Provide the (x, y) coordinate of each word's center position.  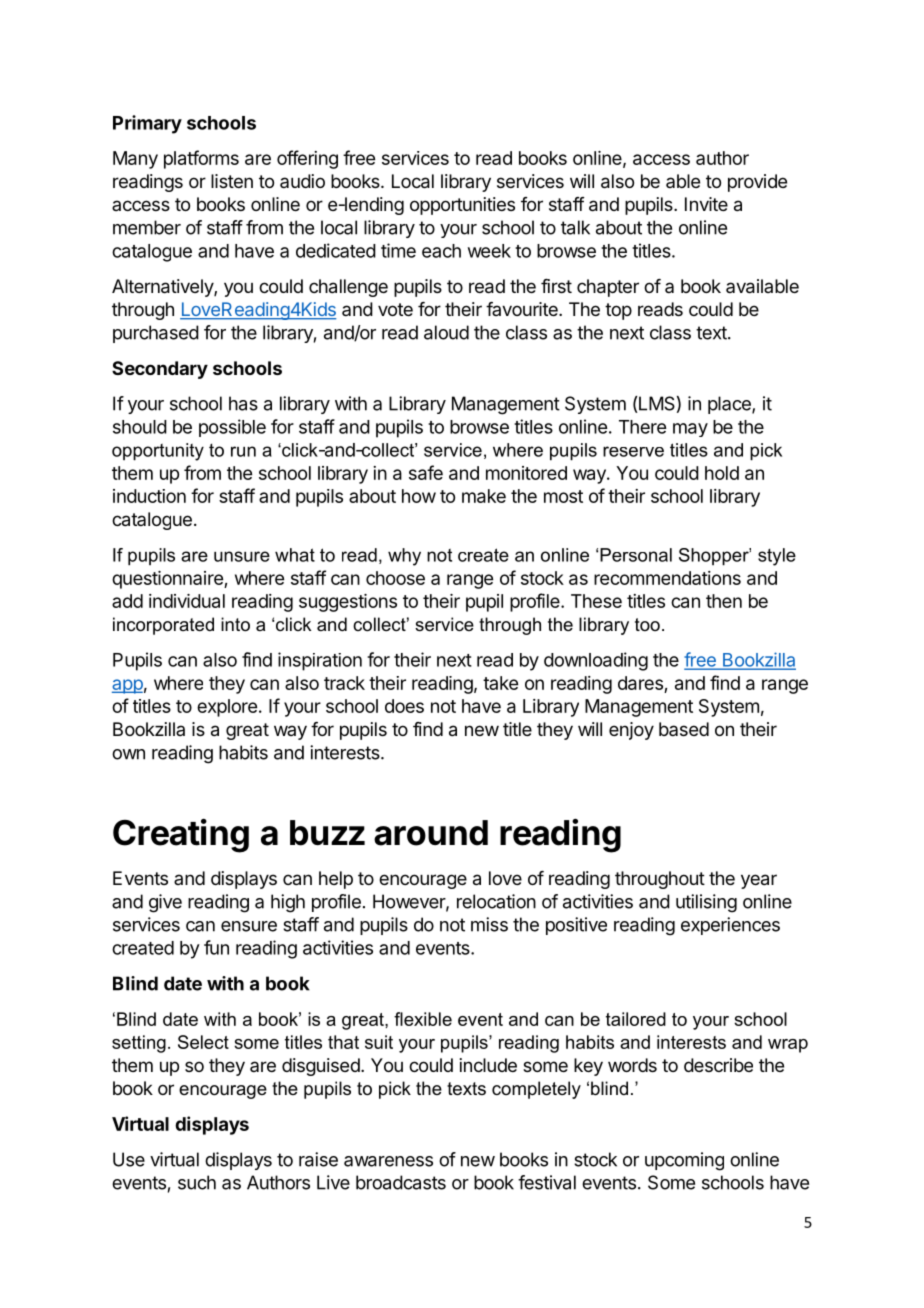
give (165, 903)
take (500, 683)
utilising (706, 903)
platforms (201, 159)
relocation (496, 901)
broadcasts (401, 1182)
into (235, 624)
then (724, 601)
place (730, 405)
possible (232, 428)
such (197, 1182)
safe (426, 472)
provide (757, 183)
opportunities (462, 206)
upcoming (684, 1161)
